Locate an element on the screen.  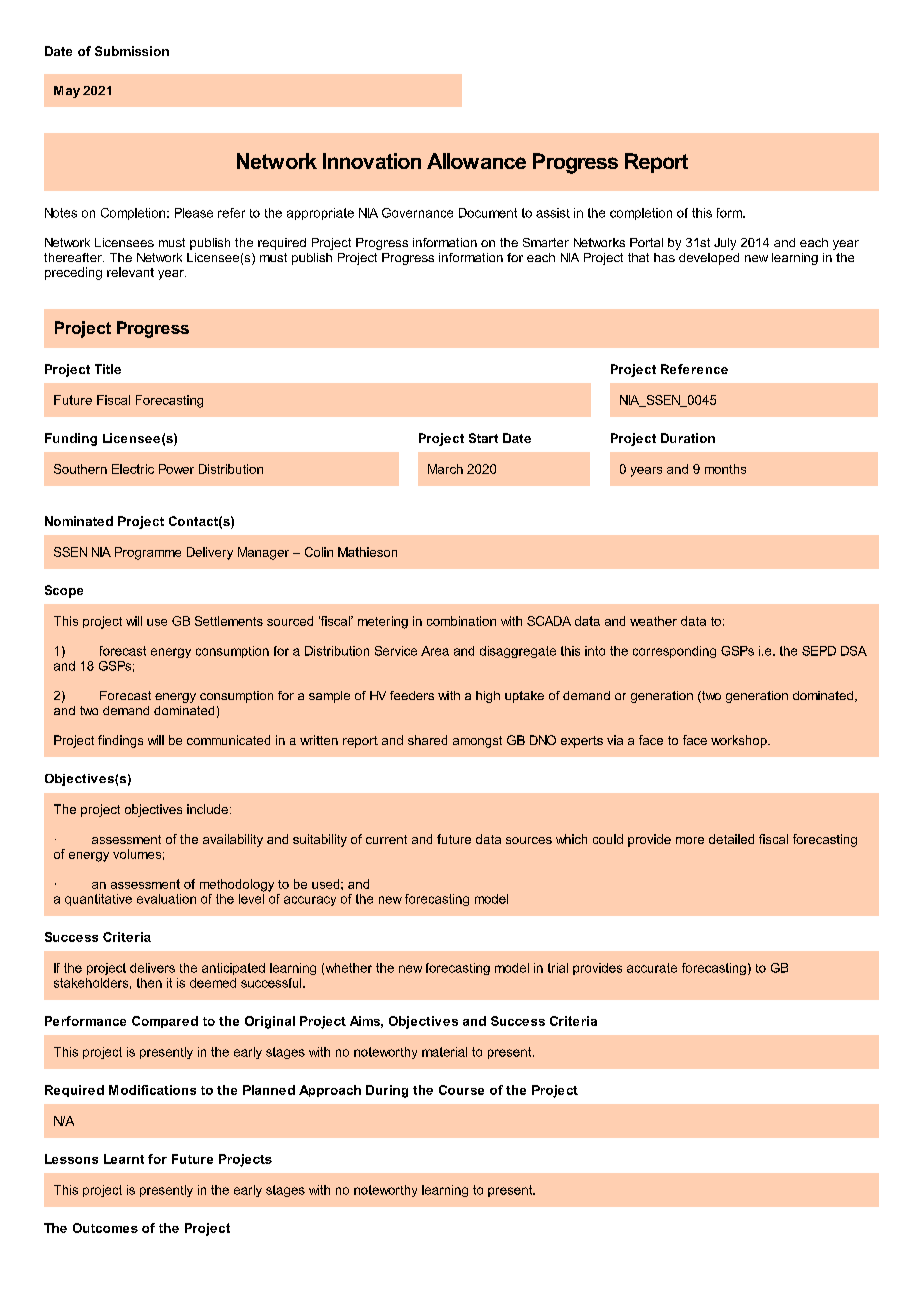
Submission is located at coordinates (132, 51).
